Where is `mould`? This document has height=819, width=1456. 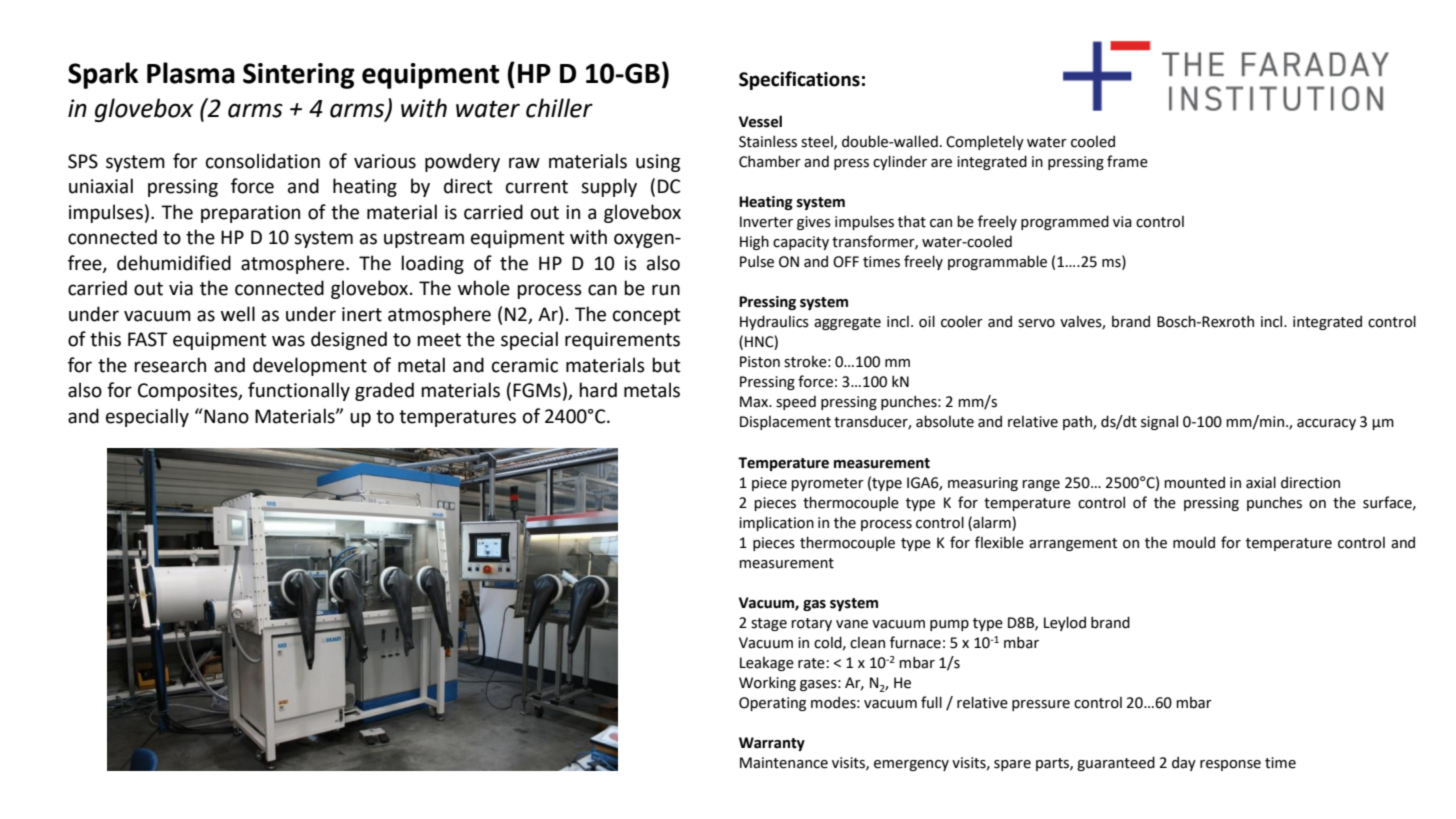
mould is located at coordinates (1194, 542).
